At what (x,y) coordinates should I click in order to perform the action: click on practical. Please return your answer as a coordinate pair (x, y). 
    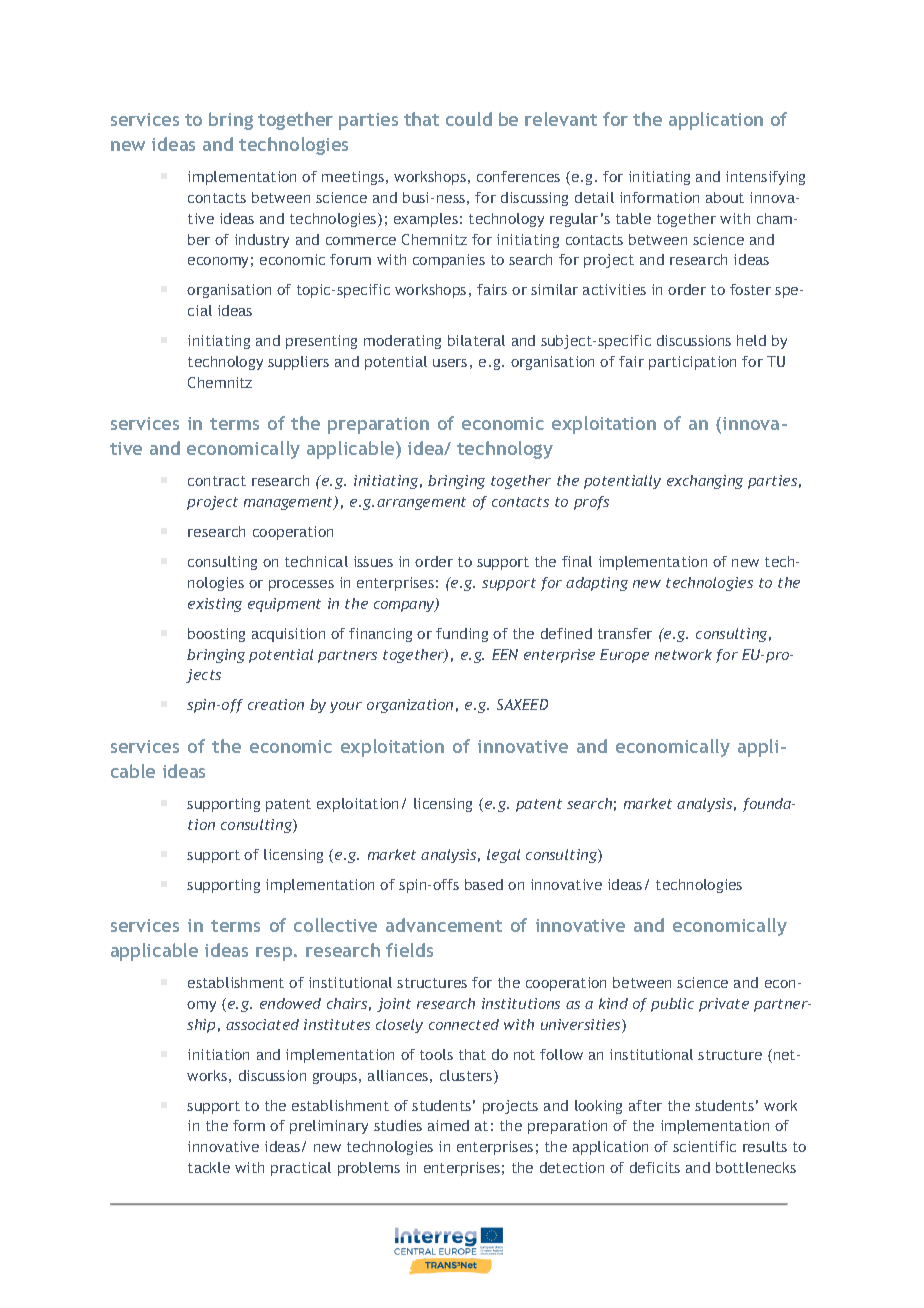
    Looking at the image, I should click on (301, 1169).
